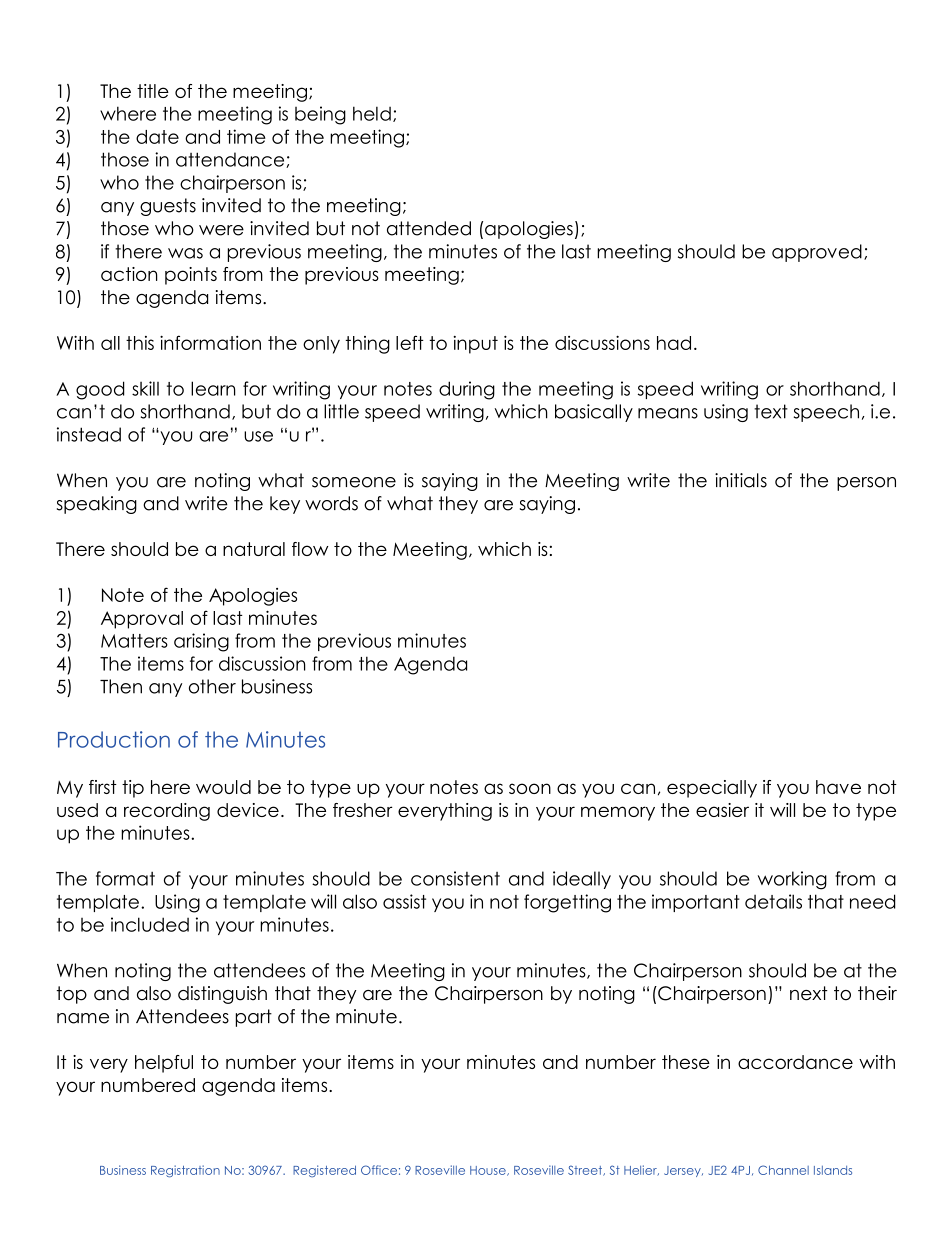  What do you see at coordinates (489, 1171) in the image?
I see `House` at bounding box center [489, 1171].
